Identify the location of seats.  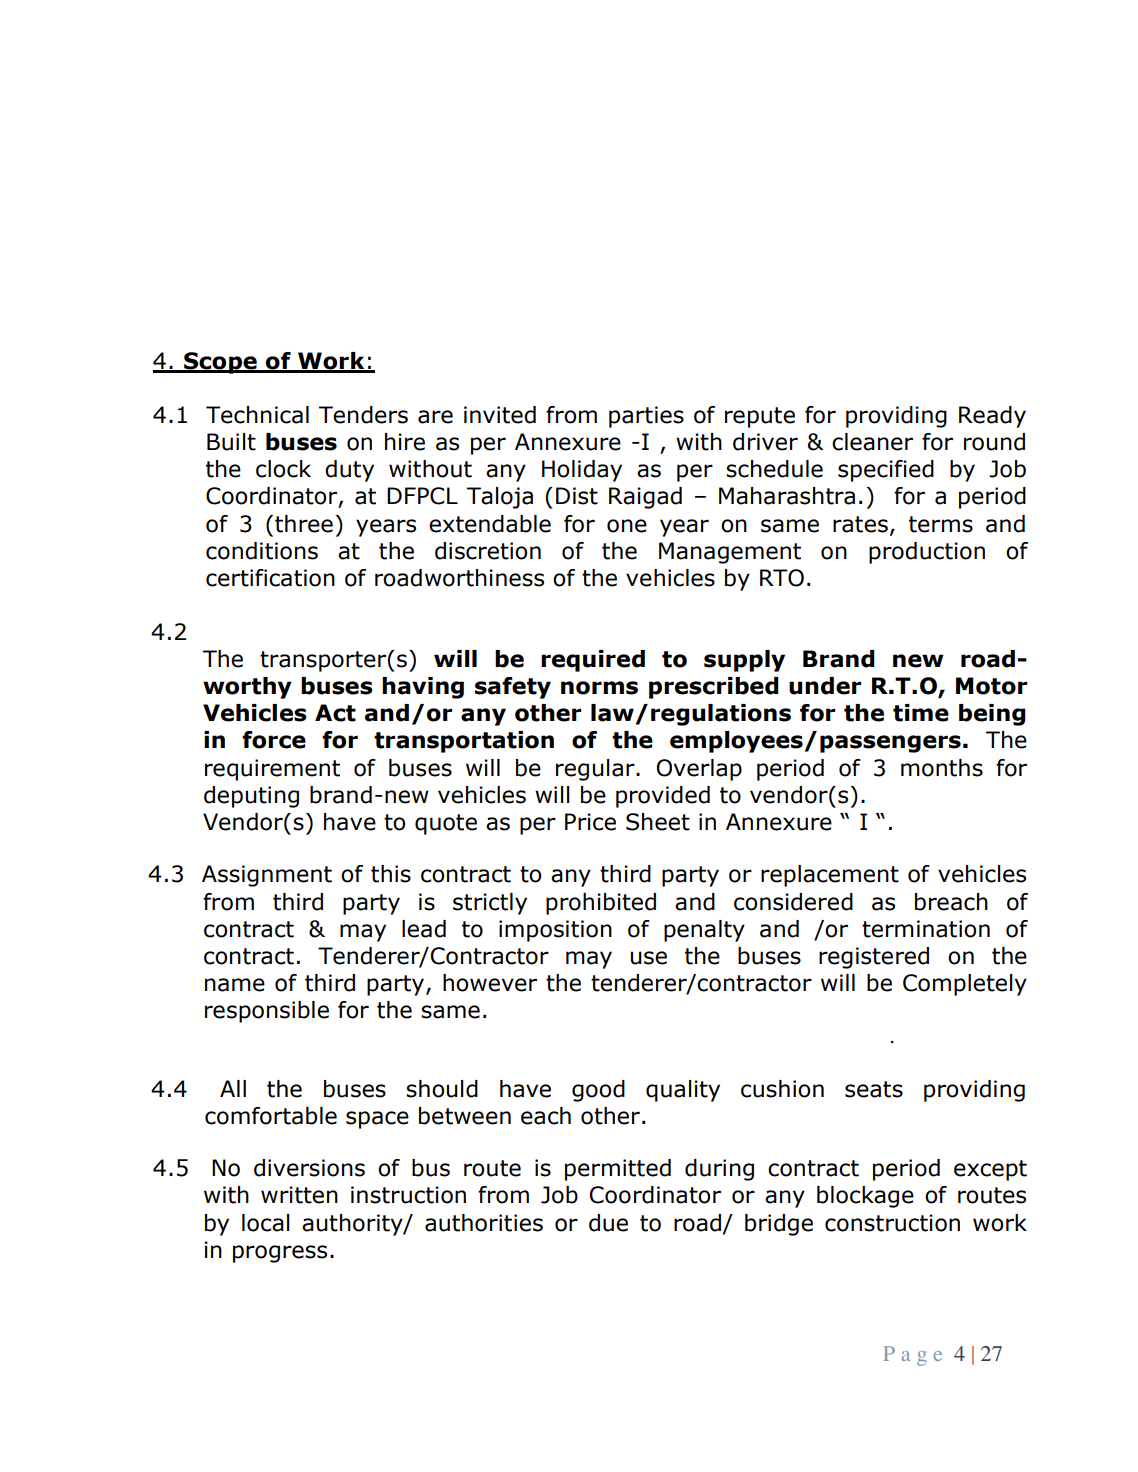
(874, 1089).
